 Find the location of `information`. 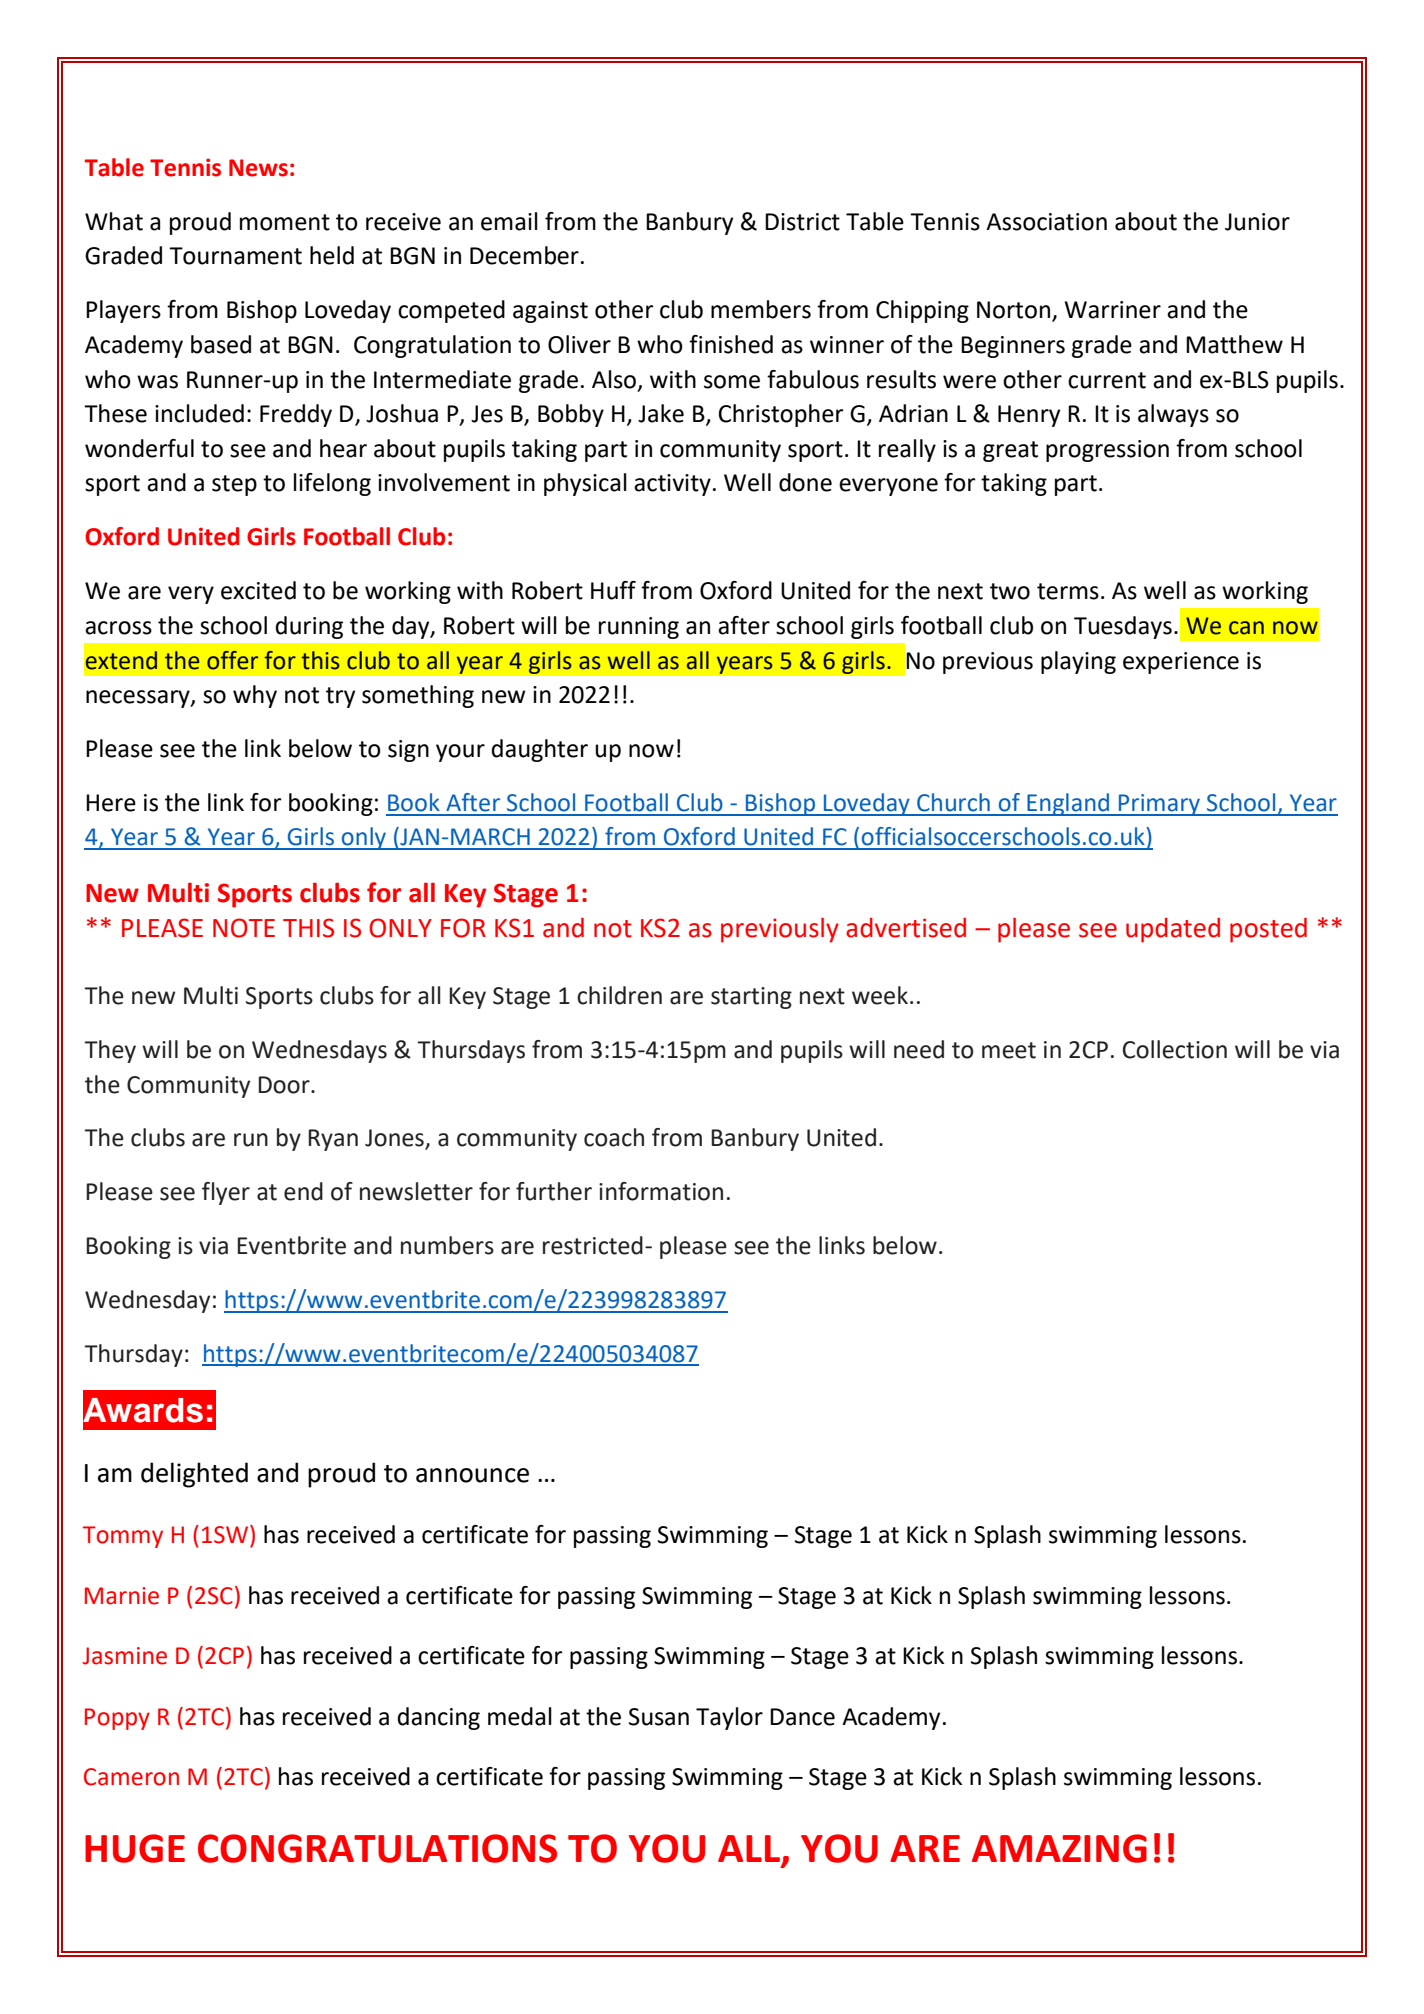

information is located at coordinates (661, 1191).
